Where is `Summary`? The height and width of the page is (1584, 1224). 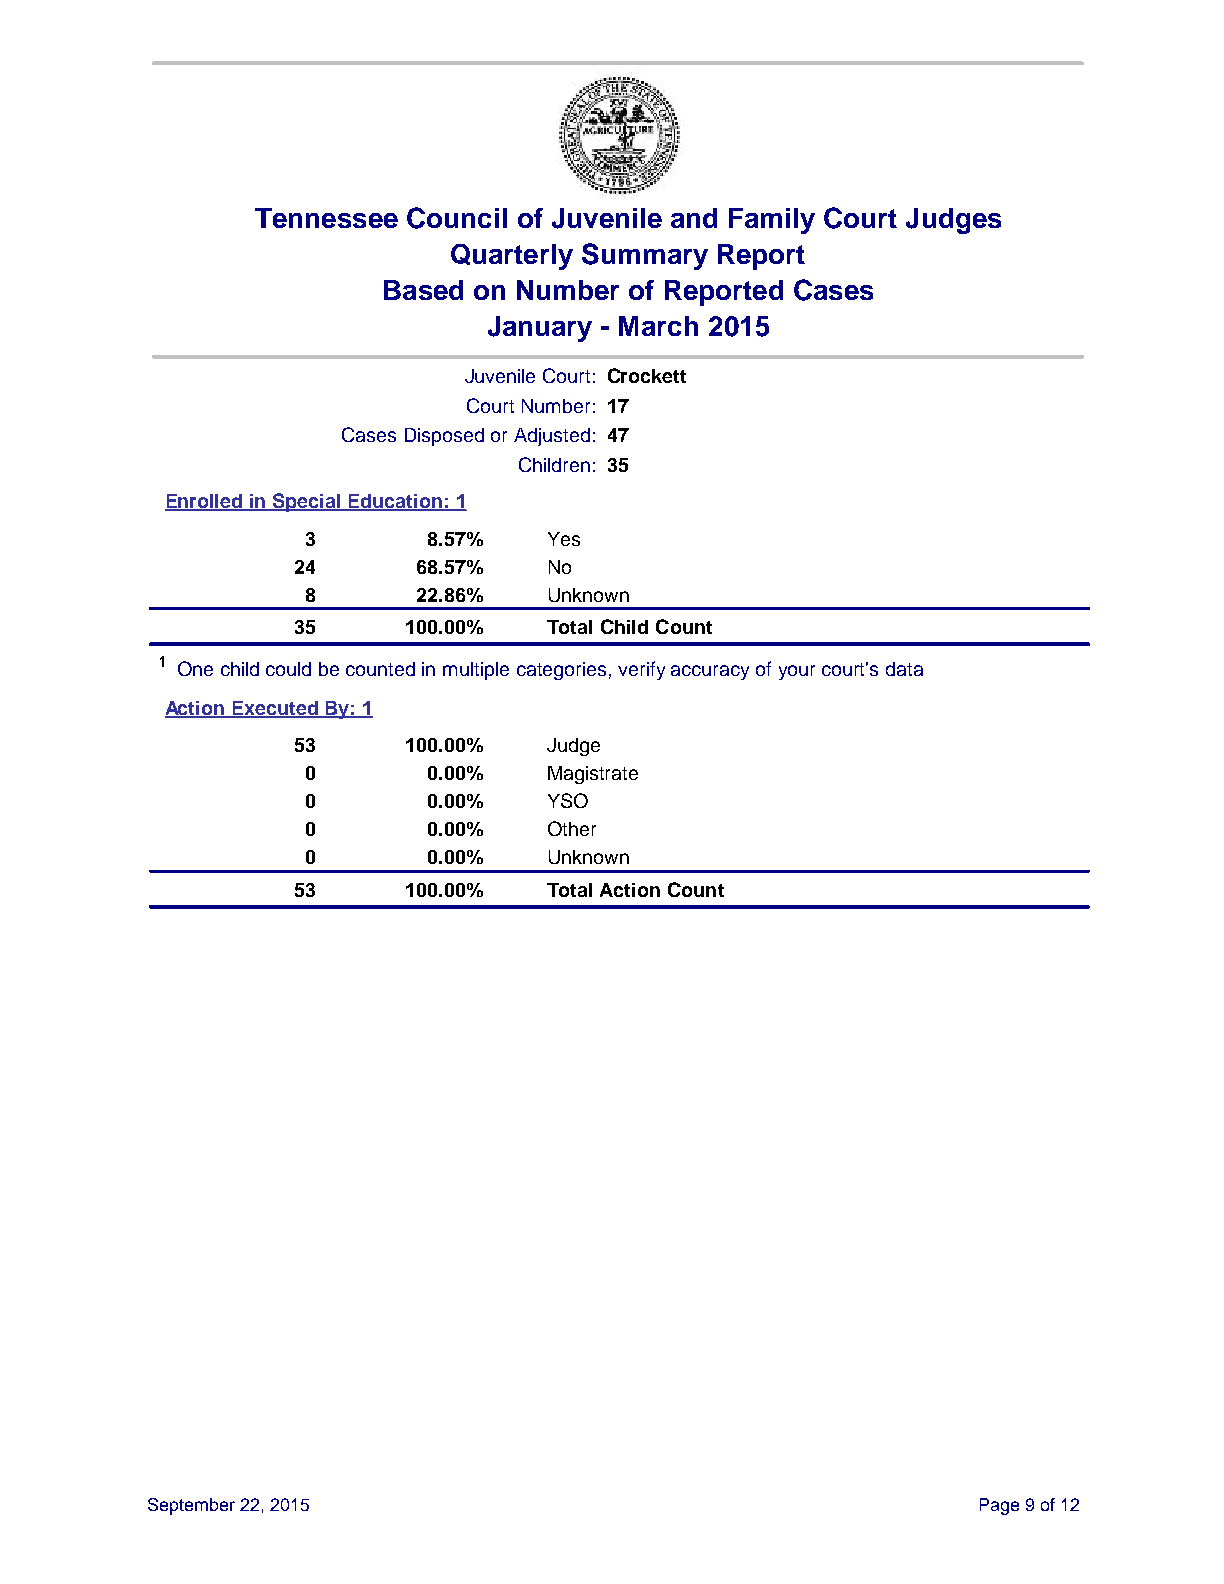 Summary is located at coordinates (645, 256).
